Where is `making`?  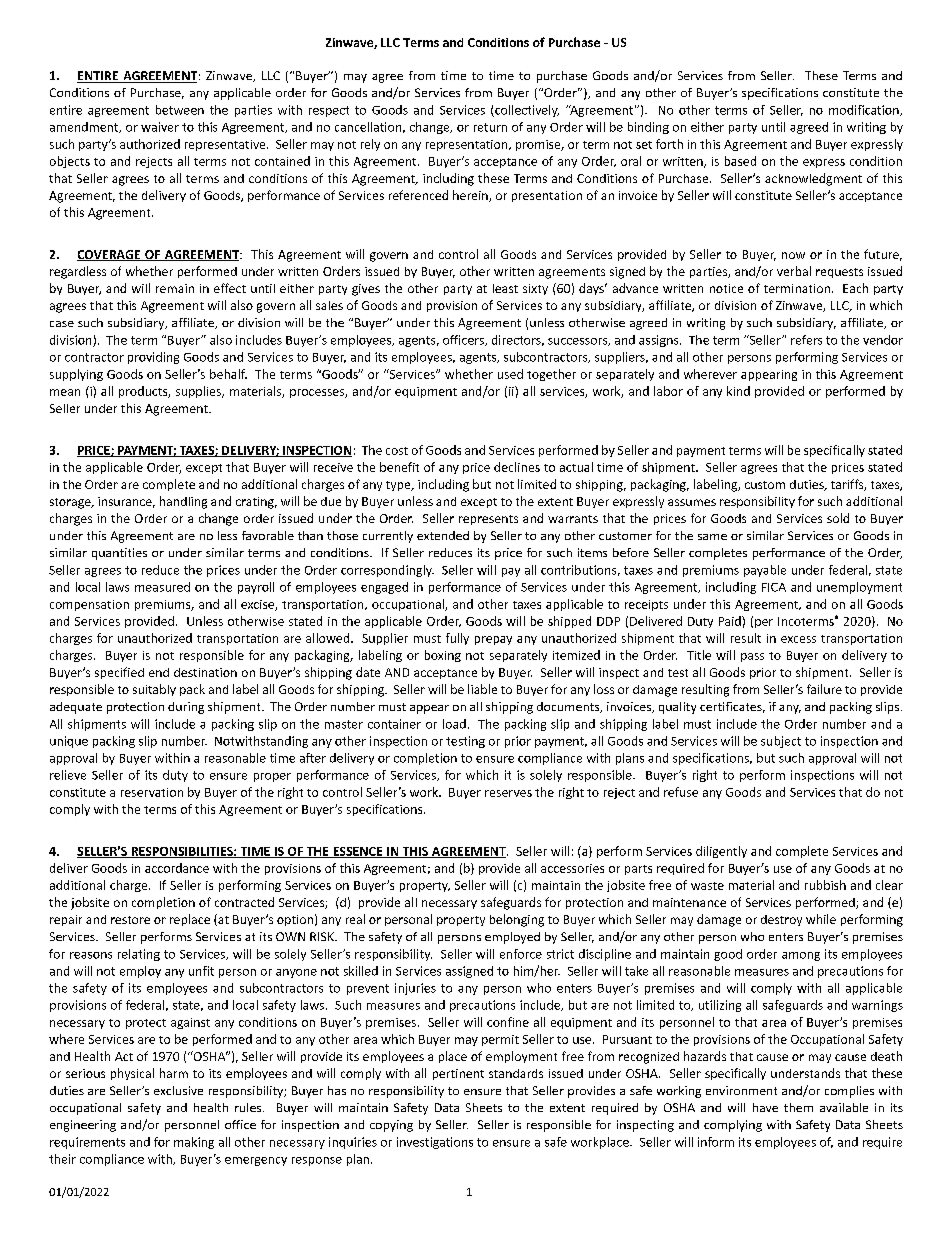 making is located at coordinates (194, 1143).
